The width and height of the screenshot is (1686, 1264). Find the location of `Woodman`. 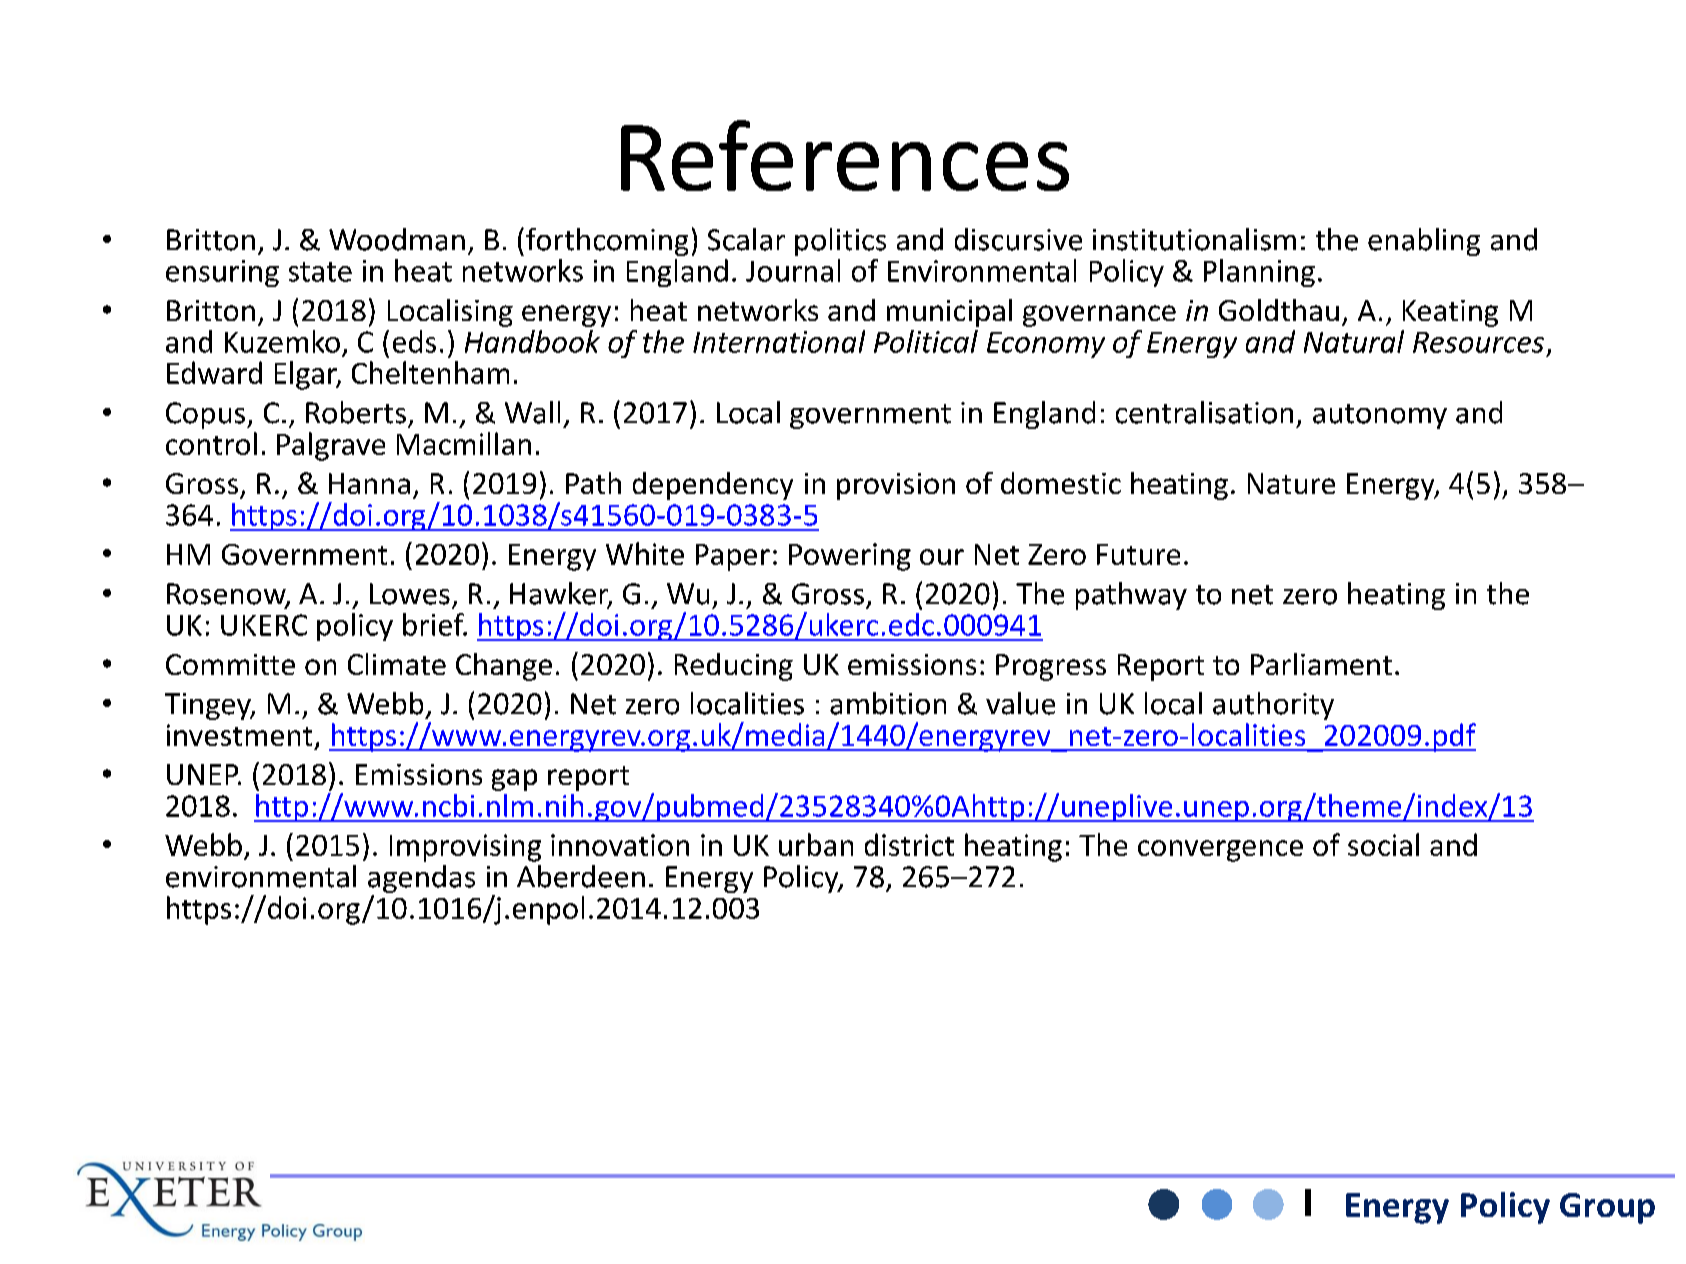

Woodman is located at coordinates (397, 239).
